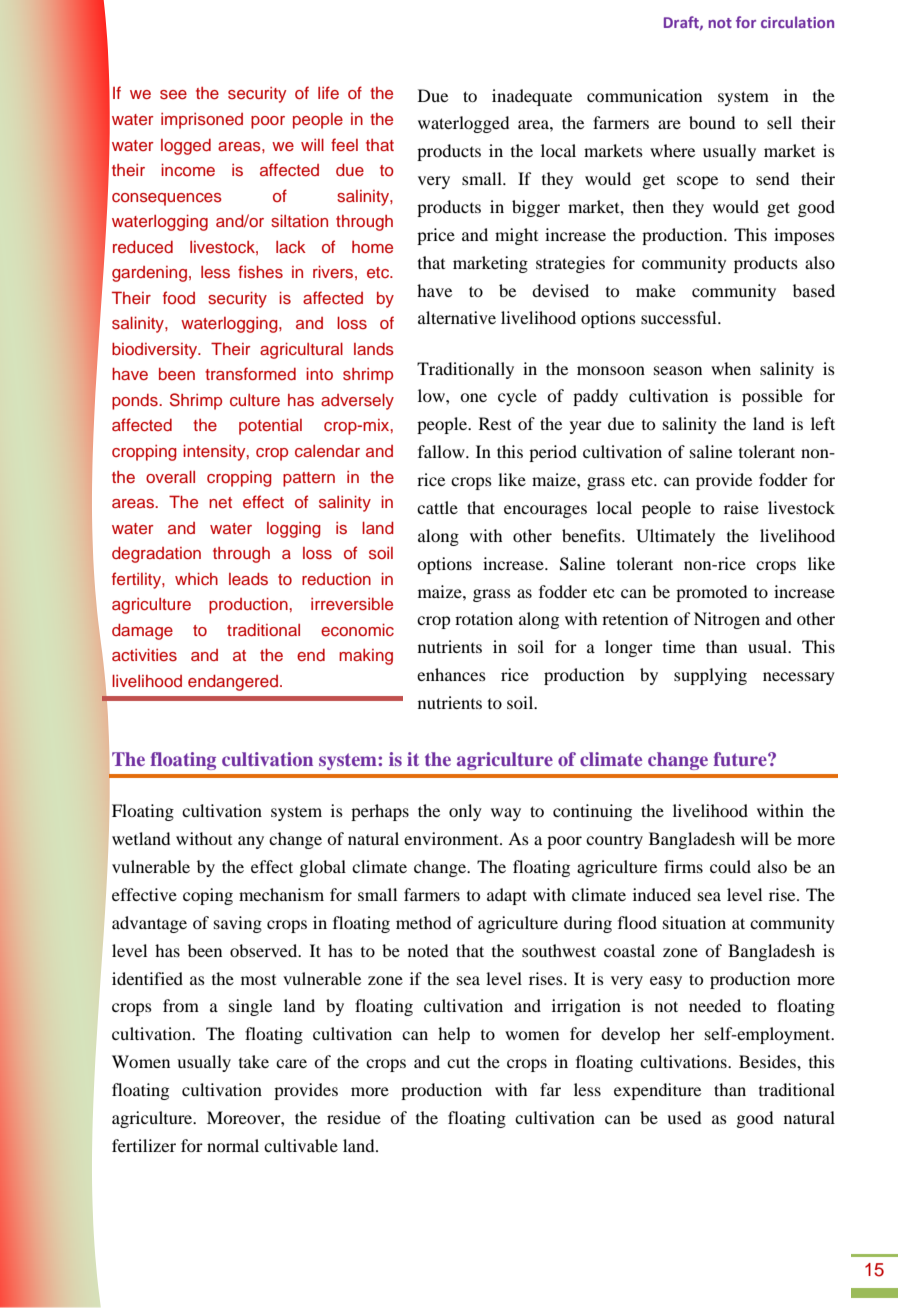  I want to click on cut, so click(458, 1062).
